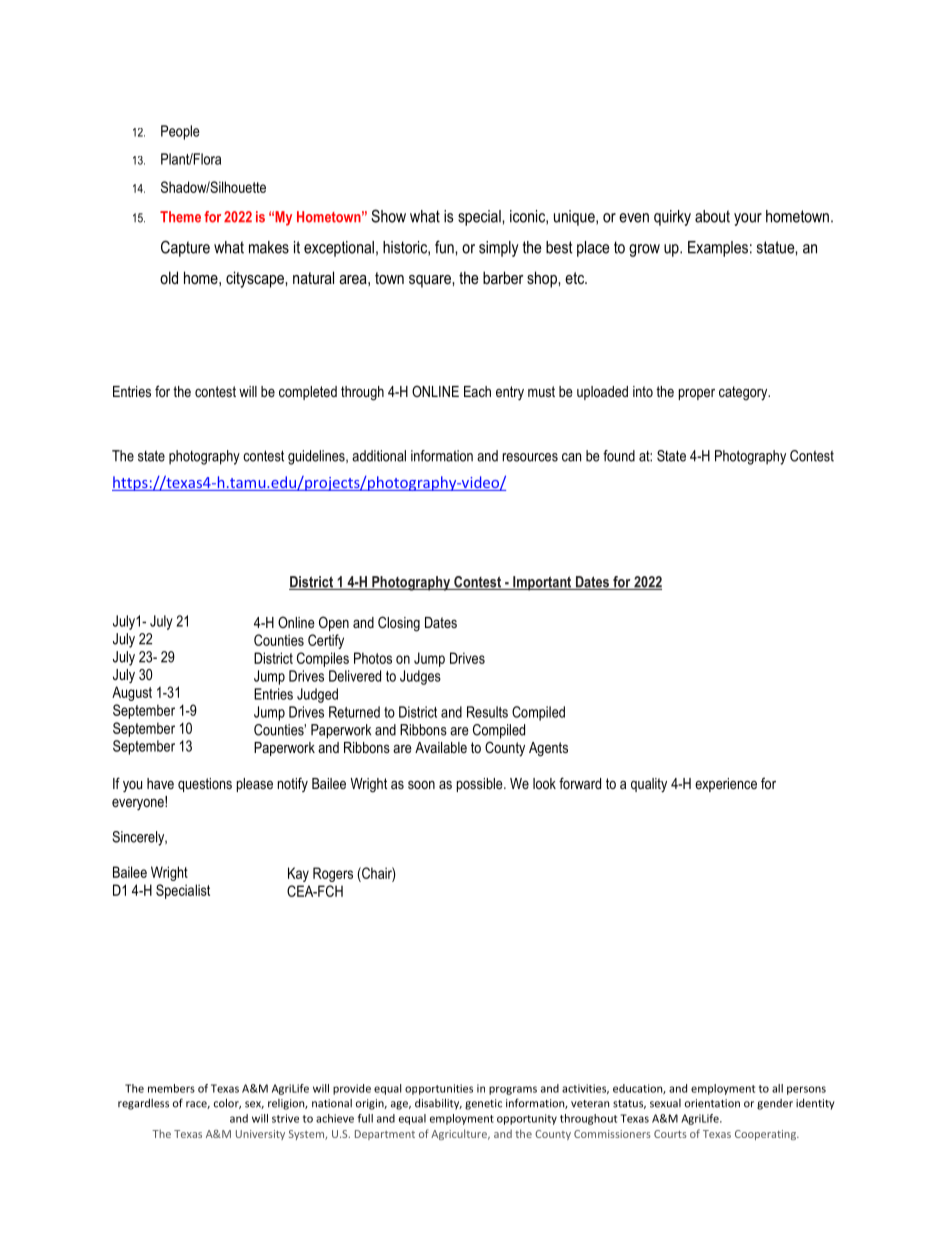 The image size is (952, 1233). What do you see at coordinates (726, 785) in the screenshot?
I see `experience` at bounding box center [726, 785].
